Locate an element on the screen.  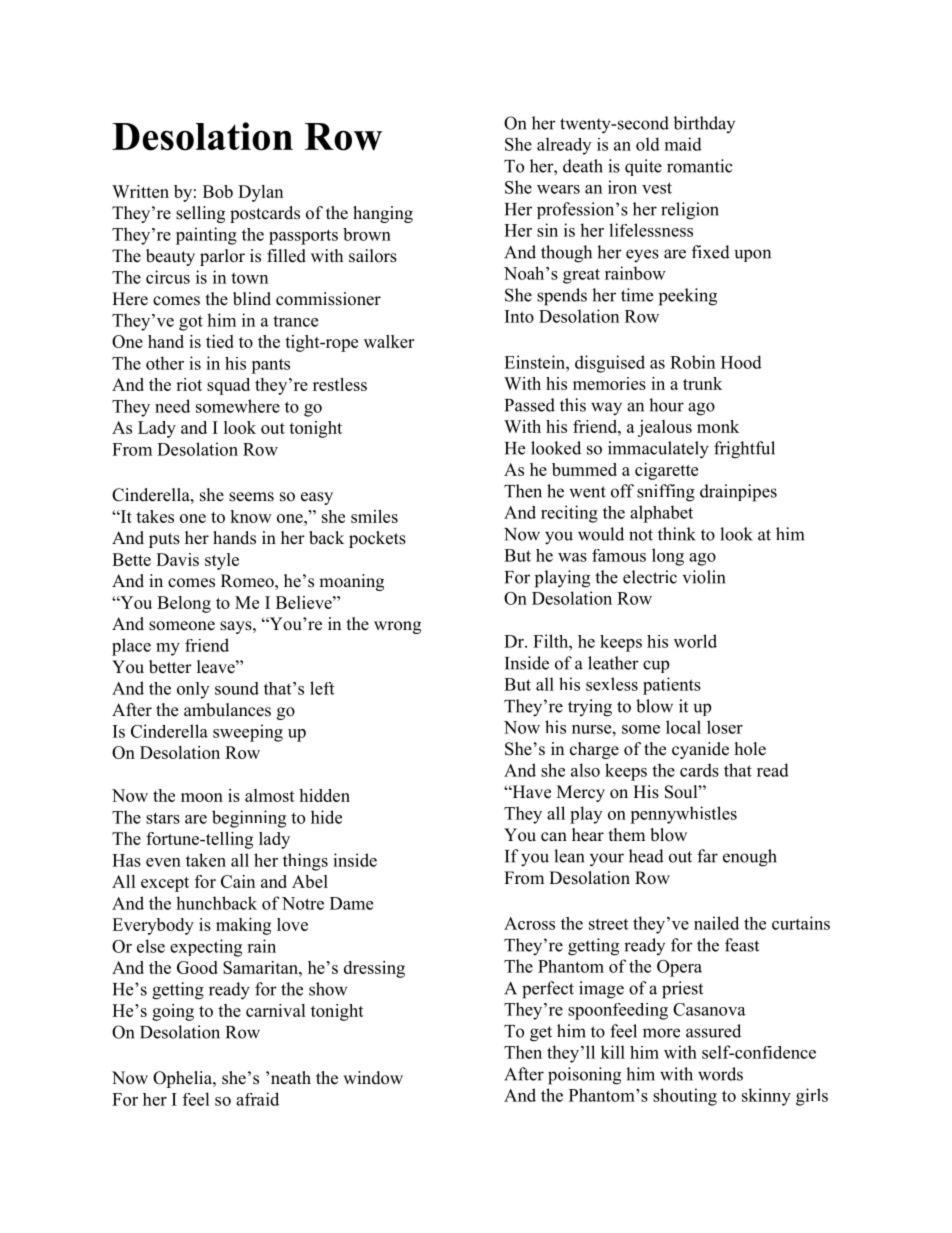
romantic is located at coordinates (700, 166).
